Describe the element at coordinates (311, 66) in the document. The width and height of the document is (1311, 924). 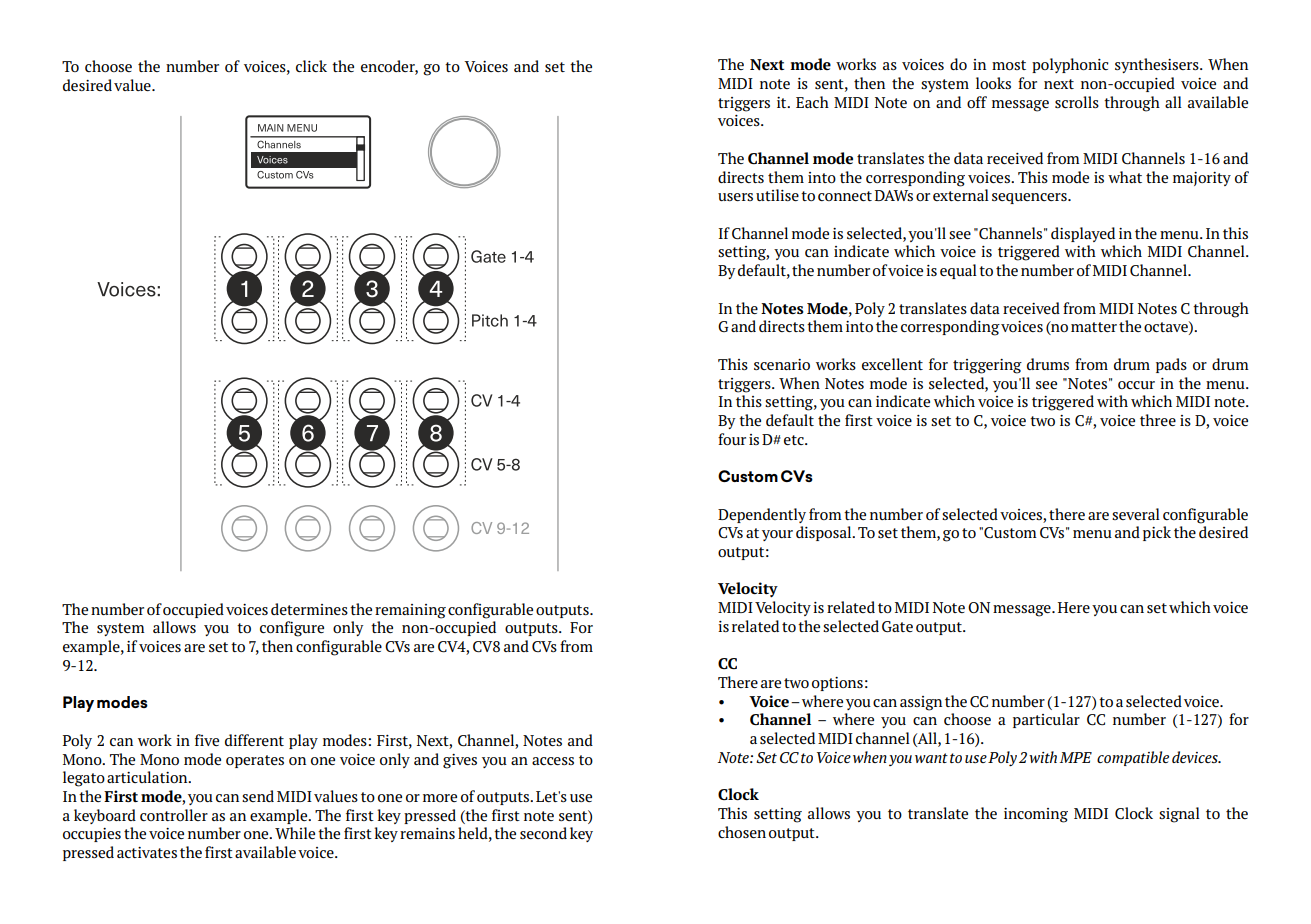
I see `click` at that location.
